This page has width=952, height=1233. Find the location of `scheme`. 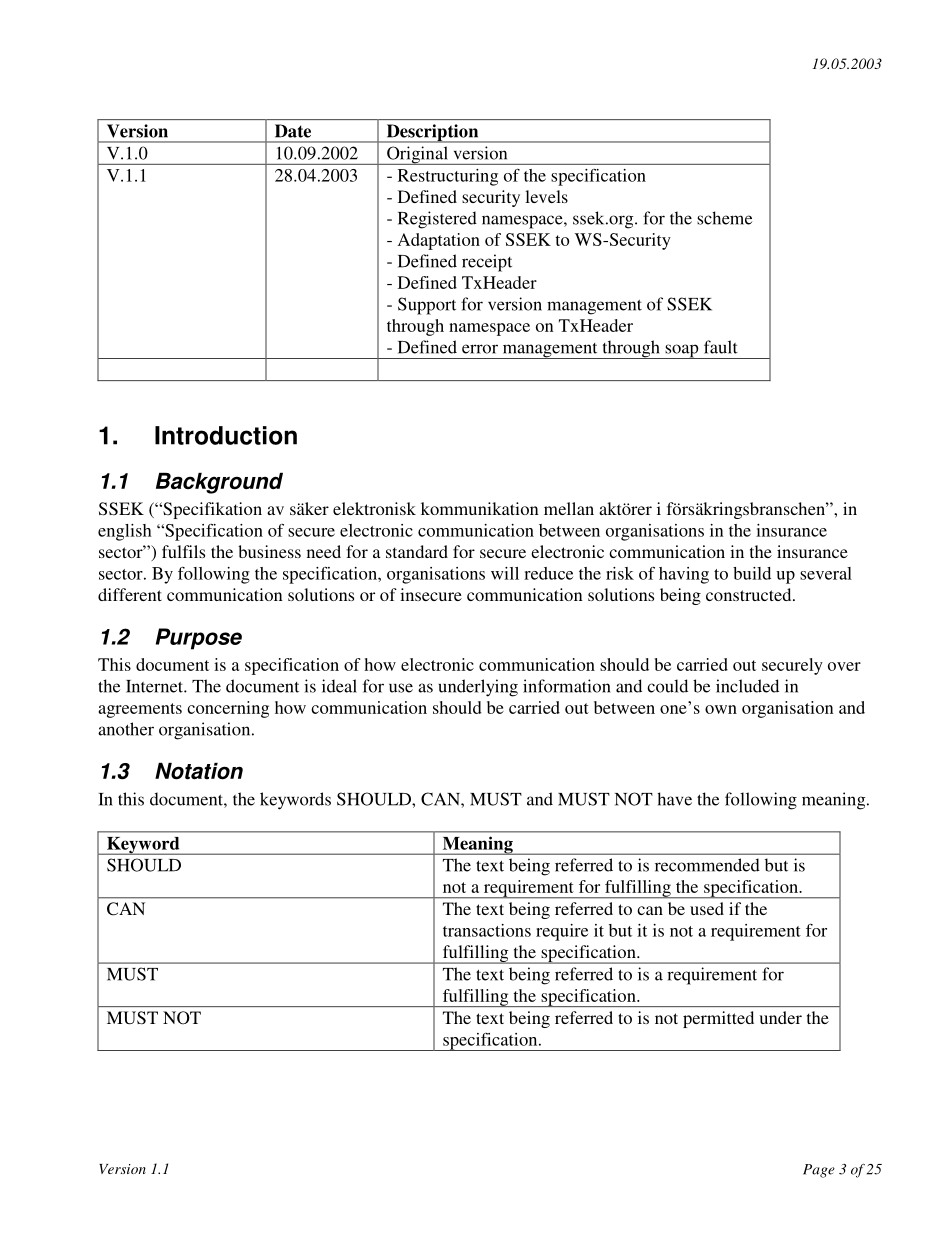

scheme is located at coordinates (724, 218).
